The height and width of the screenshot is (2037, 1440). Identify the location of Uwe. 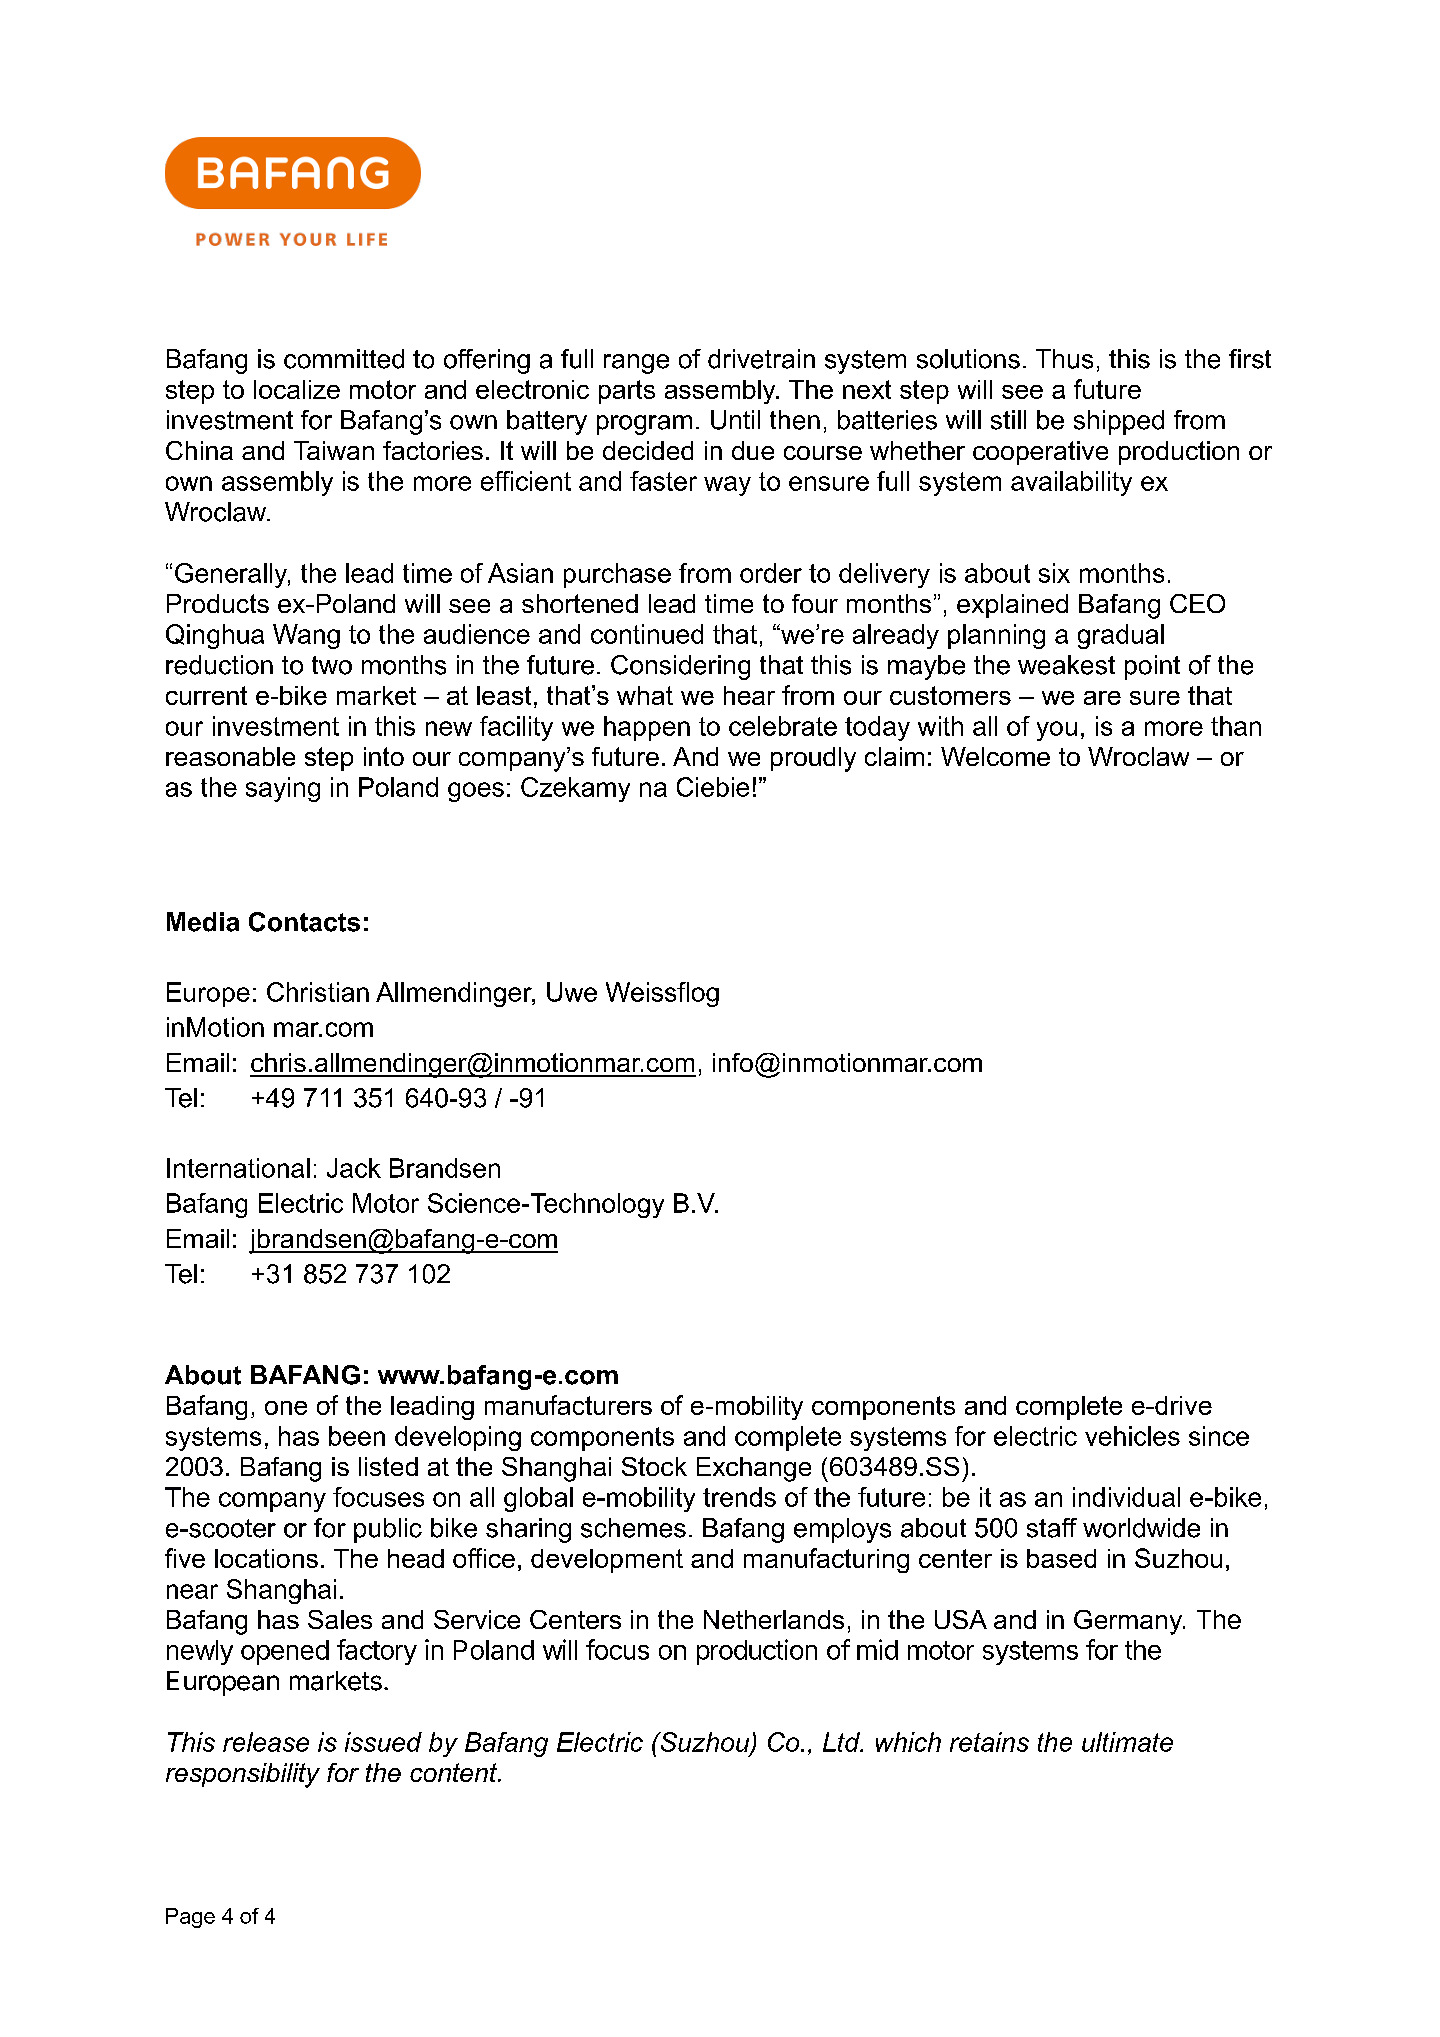
(572, 992).
